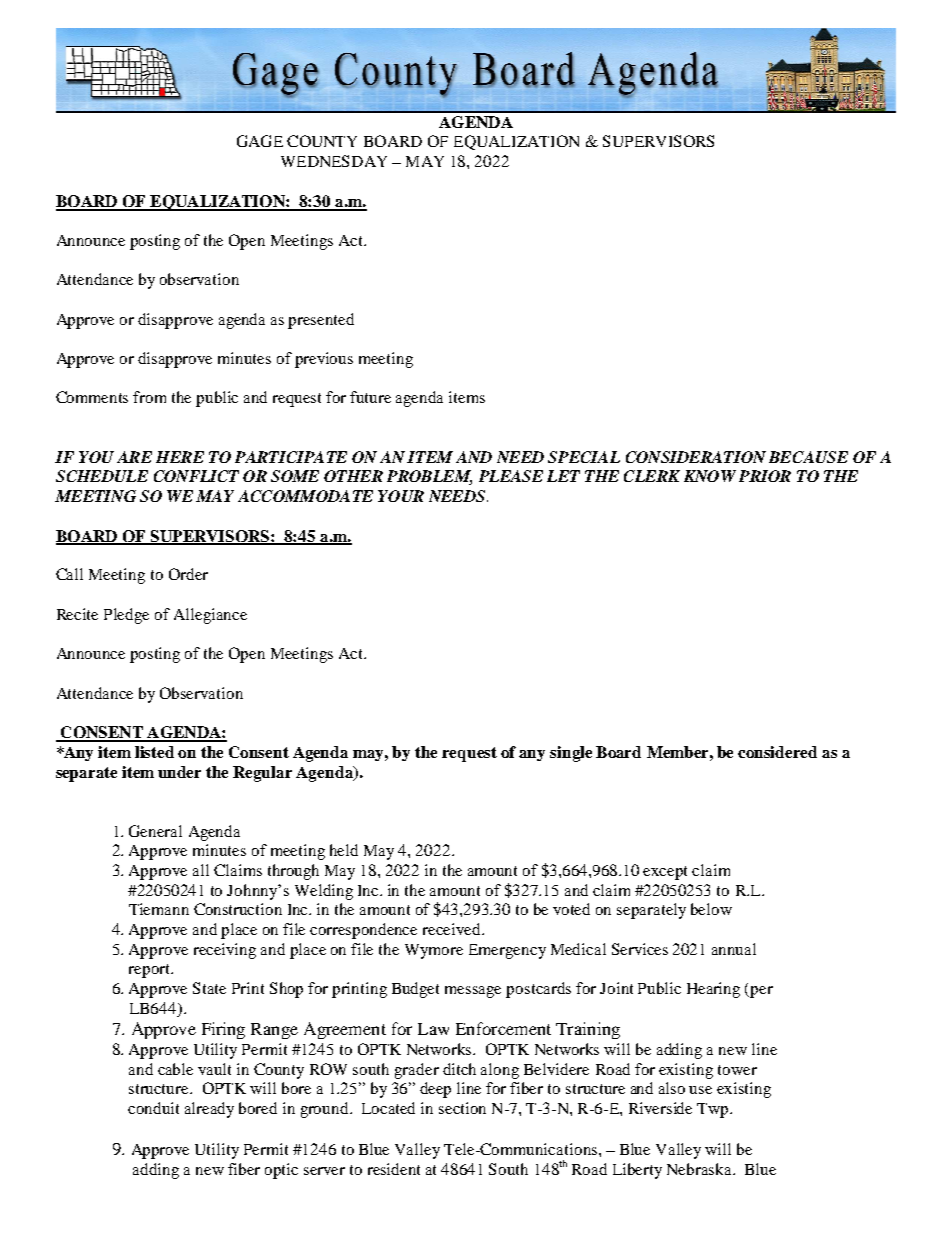 The height and width of the document is (1233, 952). Describe the element at coordinates (149, 397) in the document. I see `from` at that location.
